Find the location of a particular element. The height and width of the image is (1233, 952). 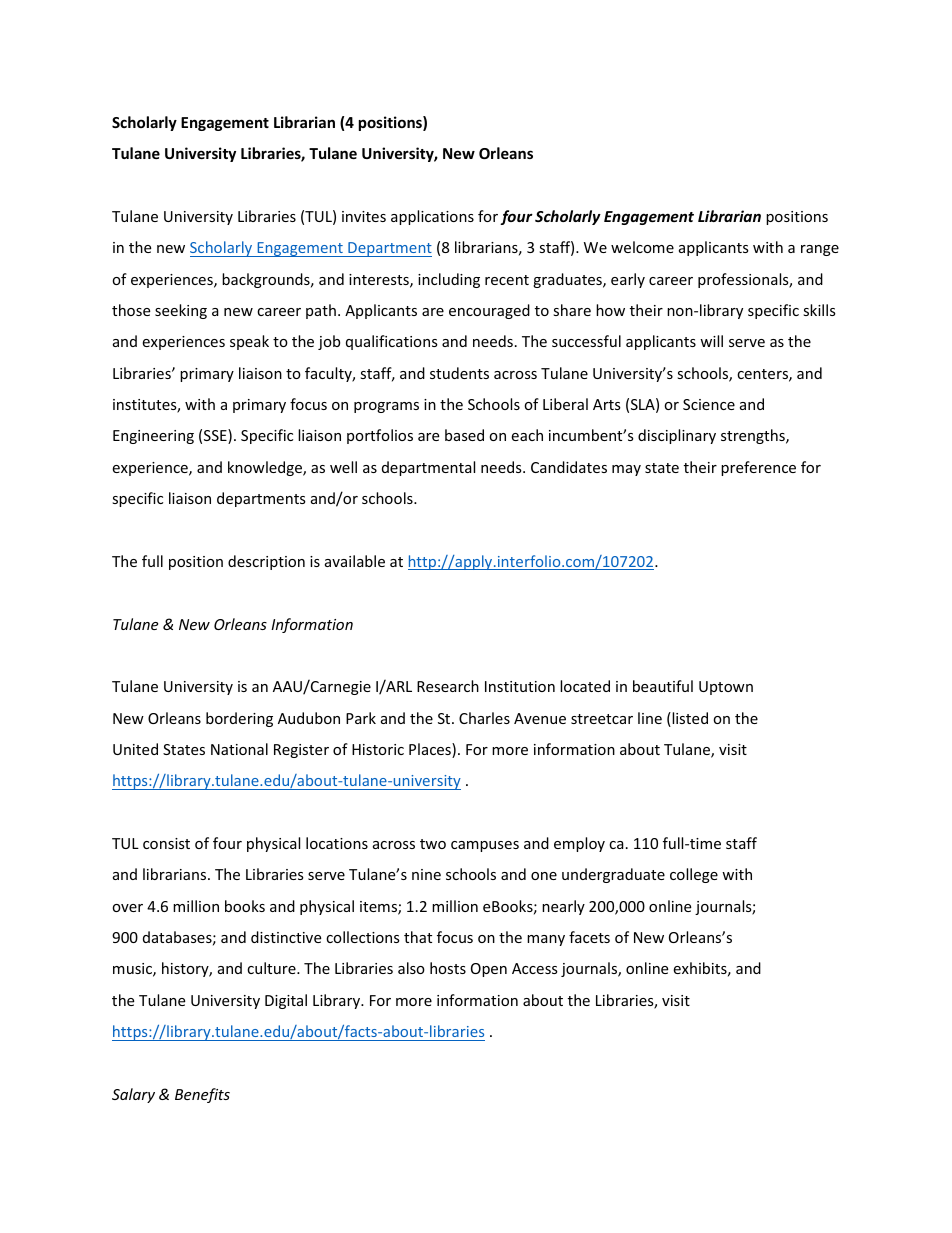

facets is located at coordinates (589, 937).
